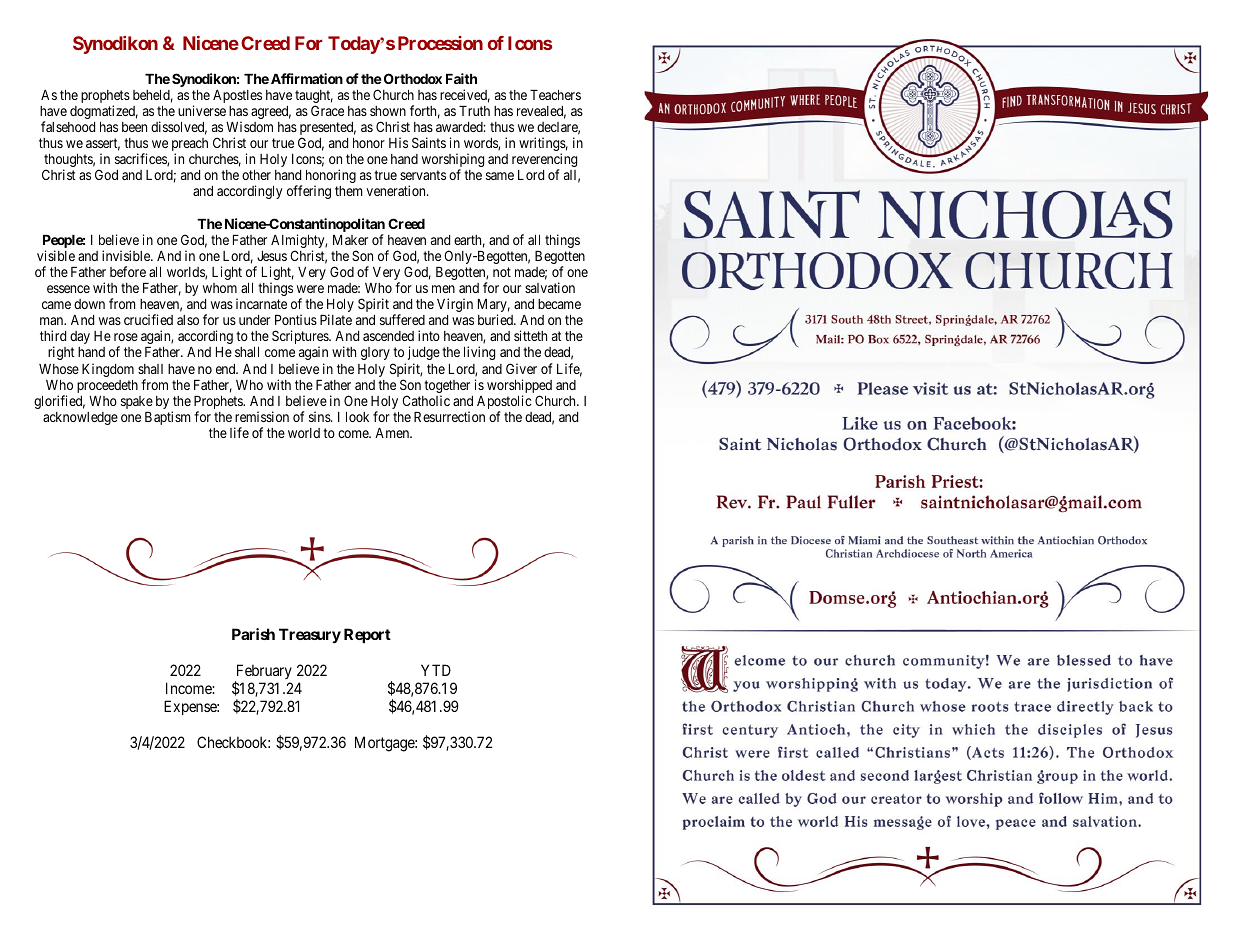 This screenshot has height=952, width=1233. Describe the element at coordinates (307, 78) in the screenshot. I see `Affirmation` at that location.
